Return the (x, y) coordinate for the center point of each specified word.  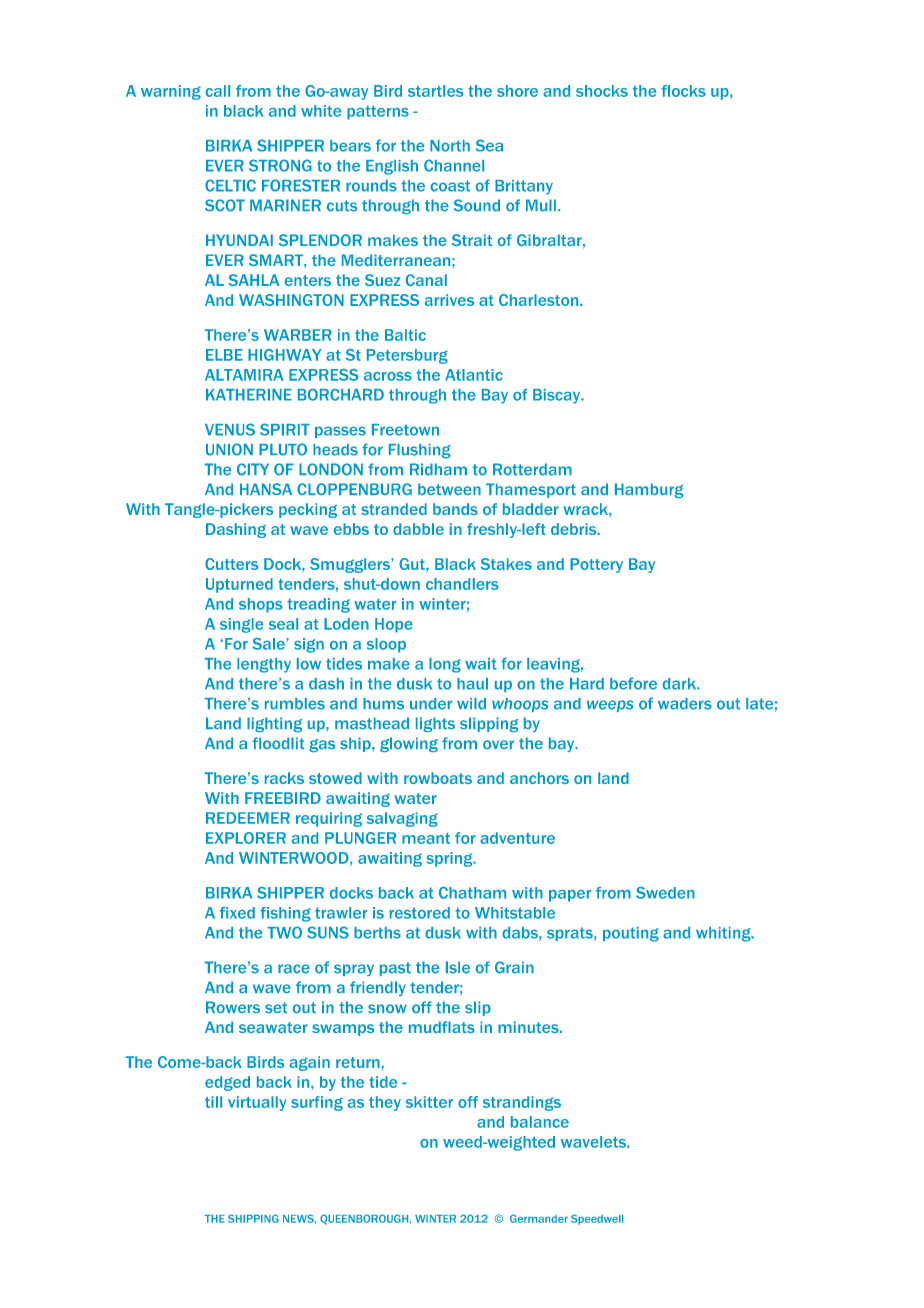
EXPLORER (246, 838)
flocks (683, 91)
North (450, 146)
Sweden (665, 893)
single (241, 625)
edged (227, 1083)
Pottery (596, 565)
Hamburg (649, 490)
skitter (429, 1102)
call (218, 91)
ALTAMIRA (244, 375)
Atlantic (474, 375)
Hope (394, 625)
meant (426, 838)
